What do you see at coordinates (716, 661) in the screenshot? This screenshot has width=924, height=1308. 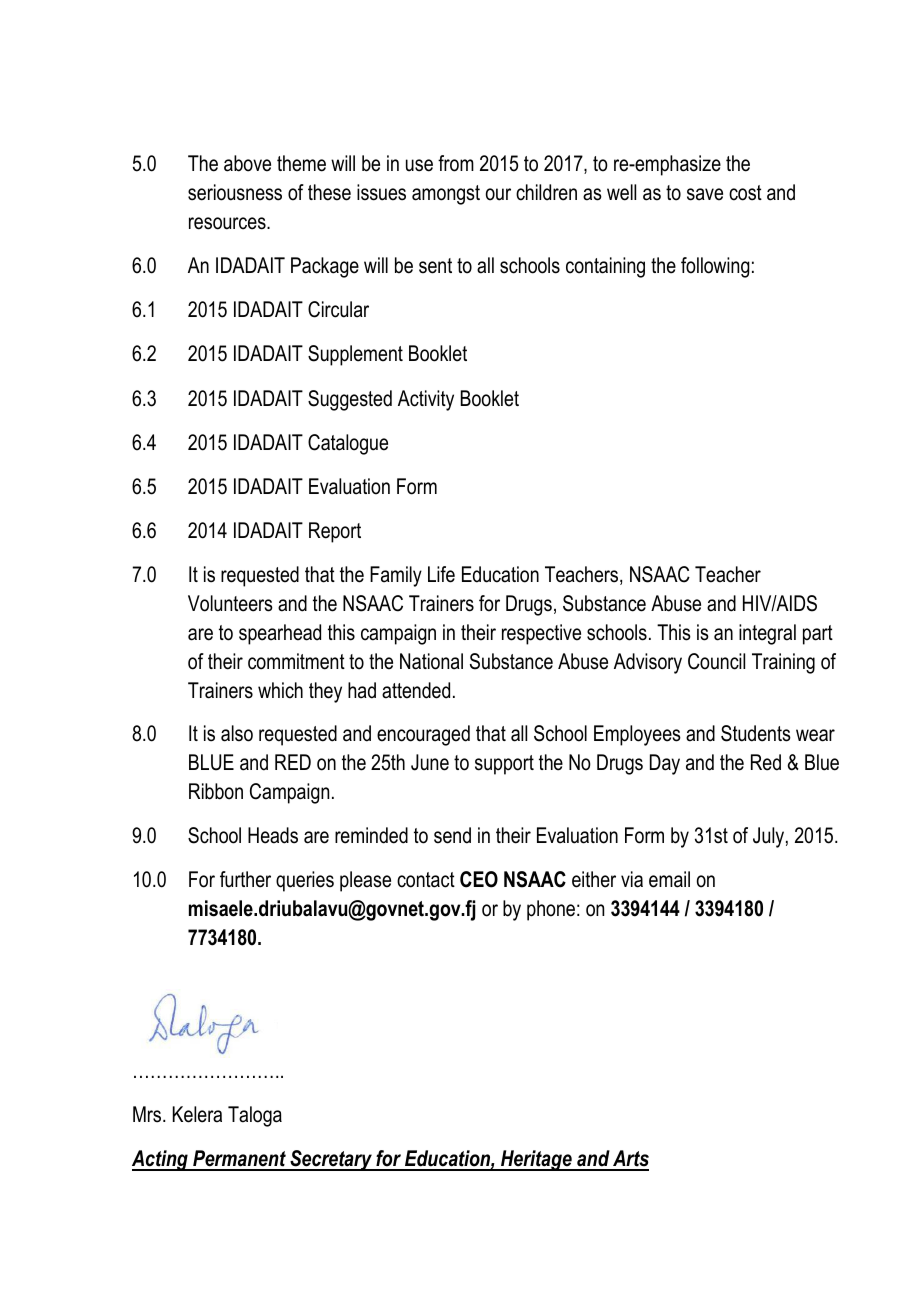 I see `Council` at bounding box center [716, 661].
